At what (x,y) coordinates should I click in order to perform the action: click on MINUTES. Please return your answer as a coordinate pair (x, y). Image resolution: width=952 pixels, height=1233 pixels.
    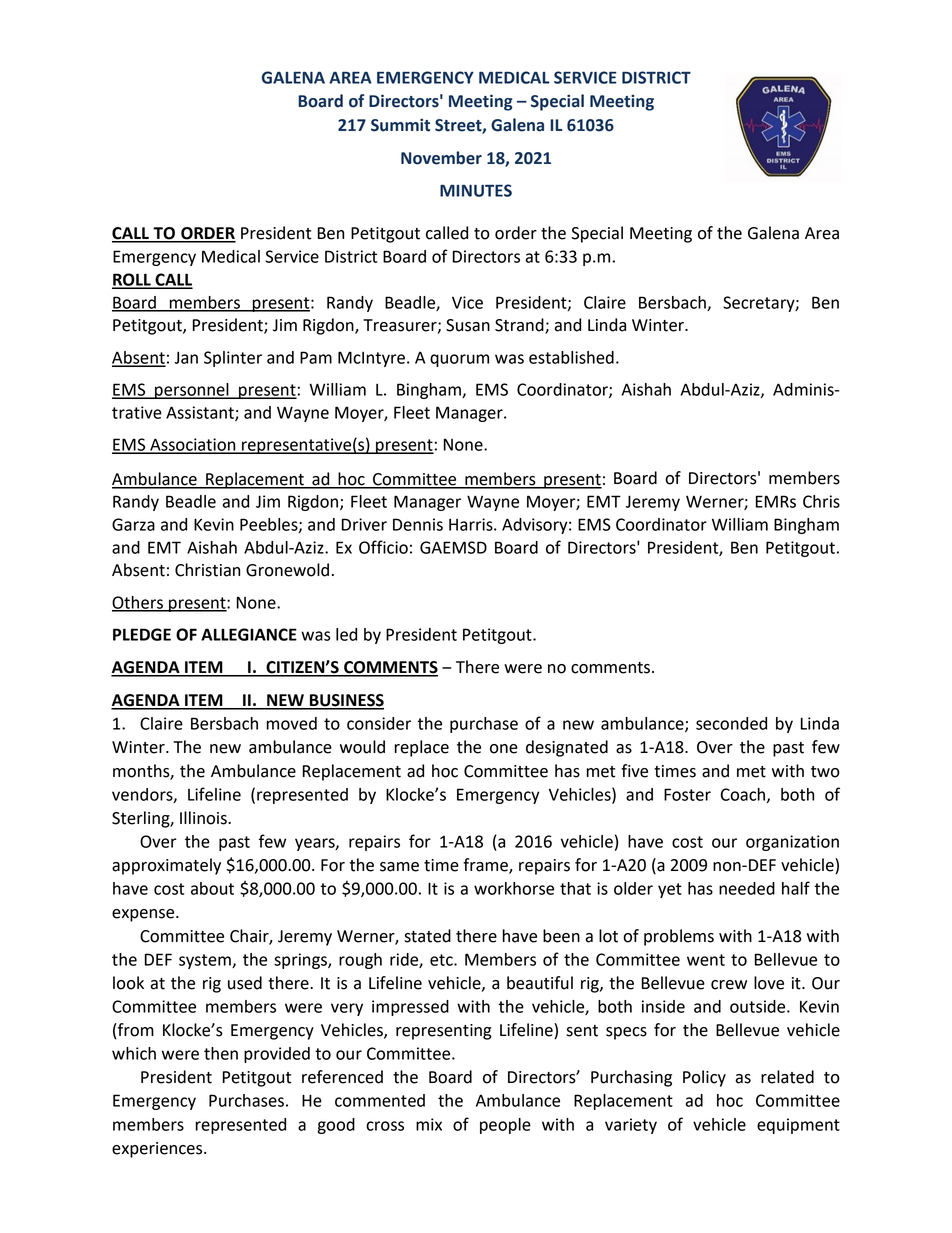
    Looking at the image, I should click on (476, 190).
